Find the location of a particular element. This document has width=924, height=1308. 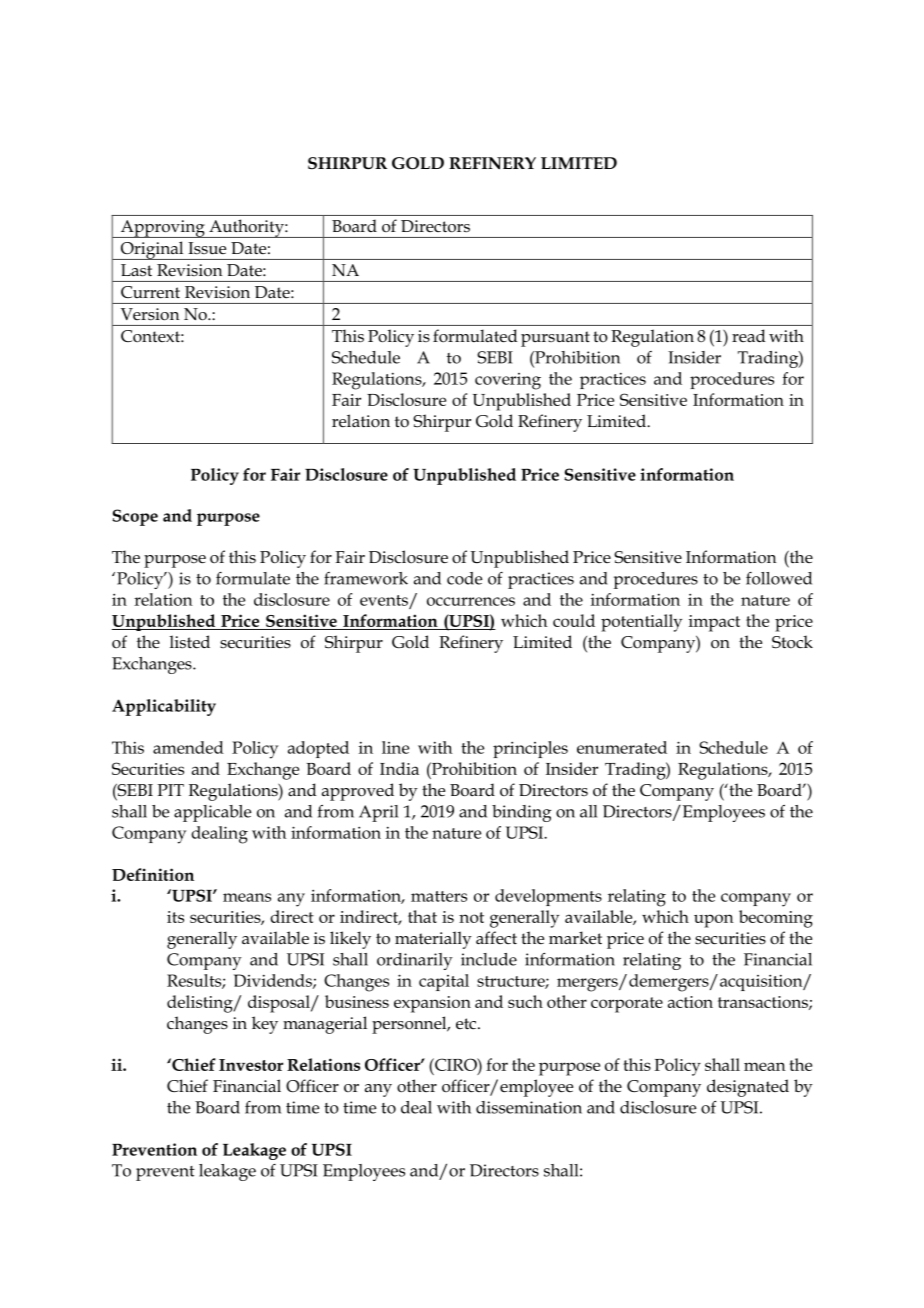

upon is located at coordinates (714, 921).
